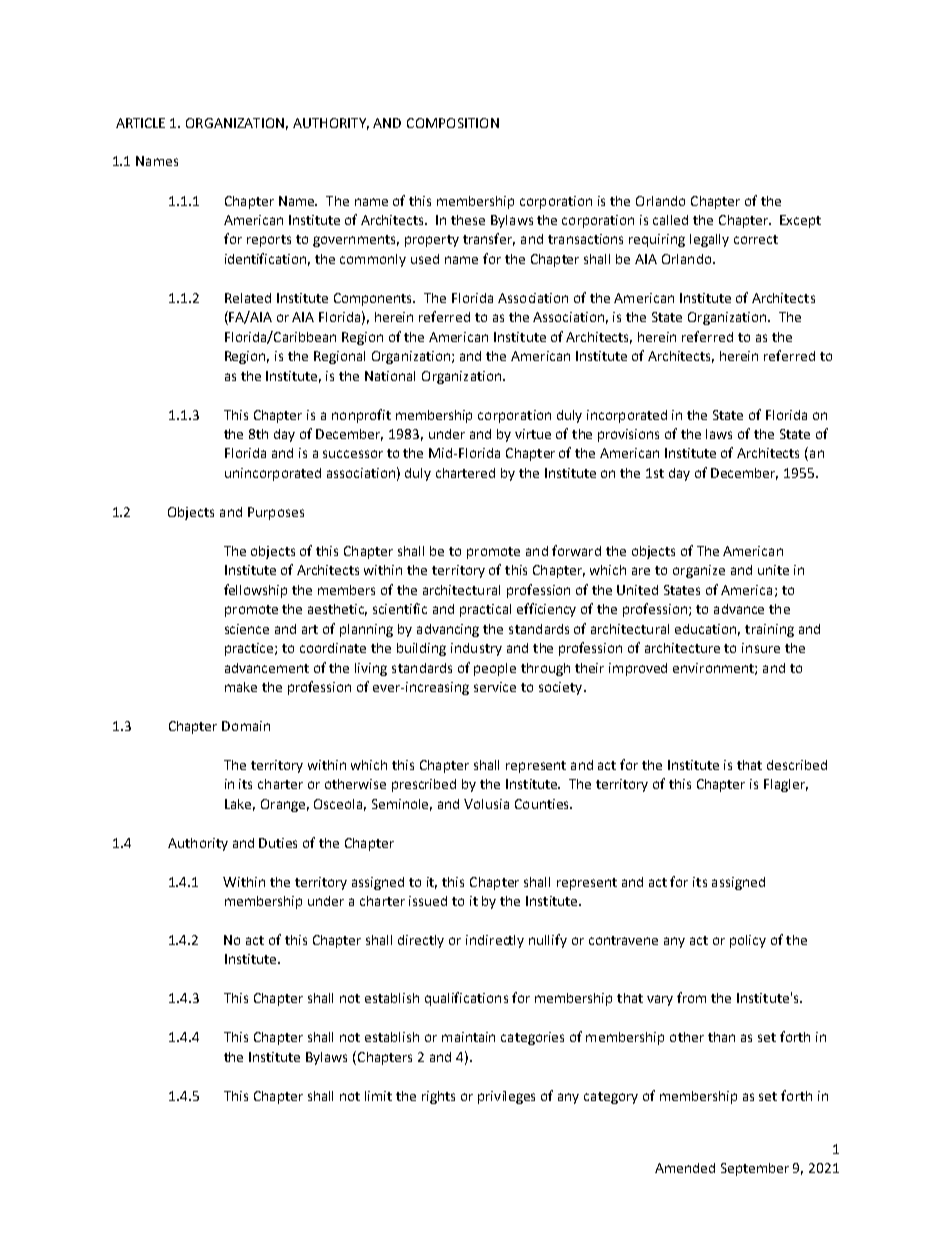 The image size is (952, 1233). What do you see at coordinates (670, 220) in the image?
I see `called` at bounding box center [670, 220].
